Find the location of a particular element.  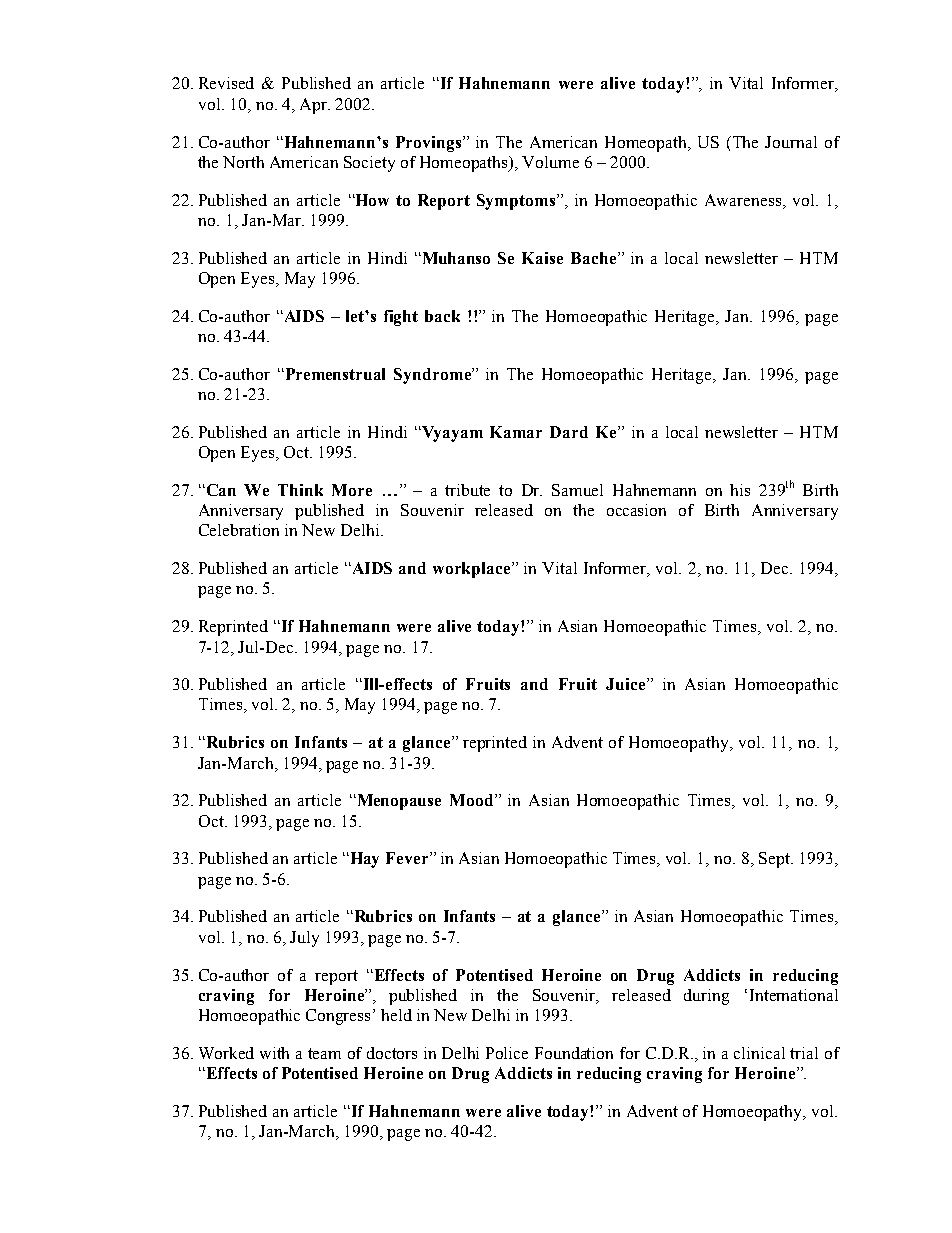

Journal is located at coordinates (791, 142).
